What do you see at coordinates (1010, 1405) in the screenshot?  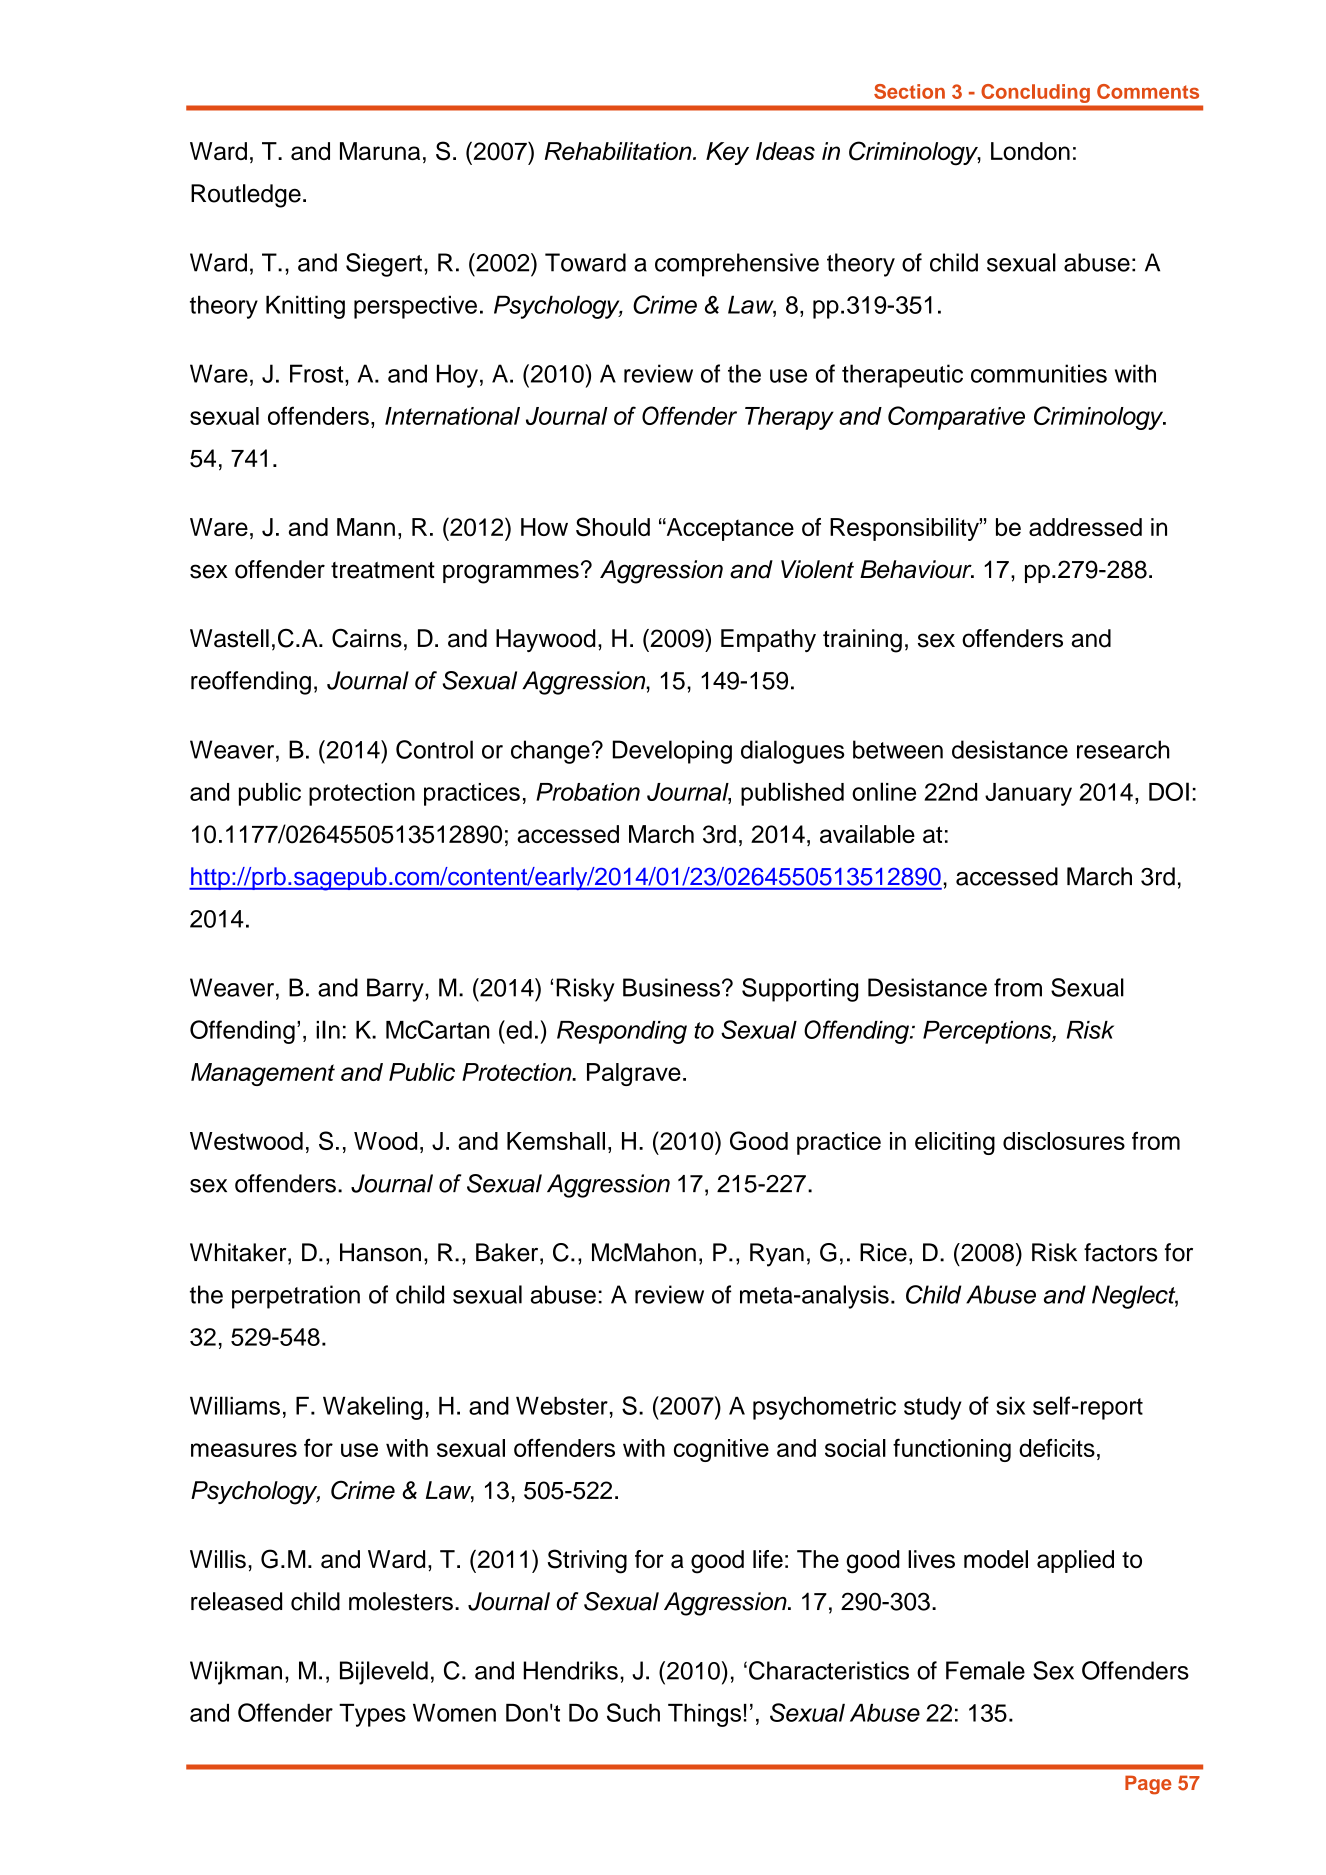 I see `six` at bounding box center [1010, 1405].
